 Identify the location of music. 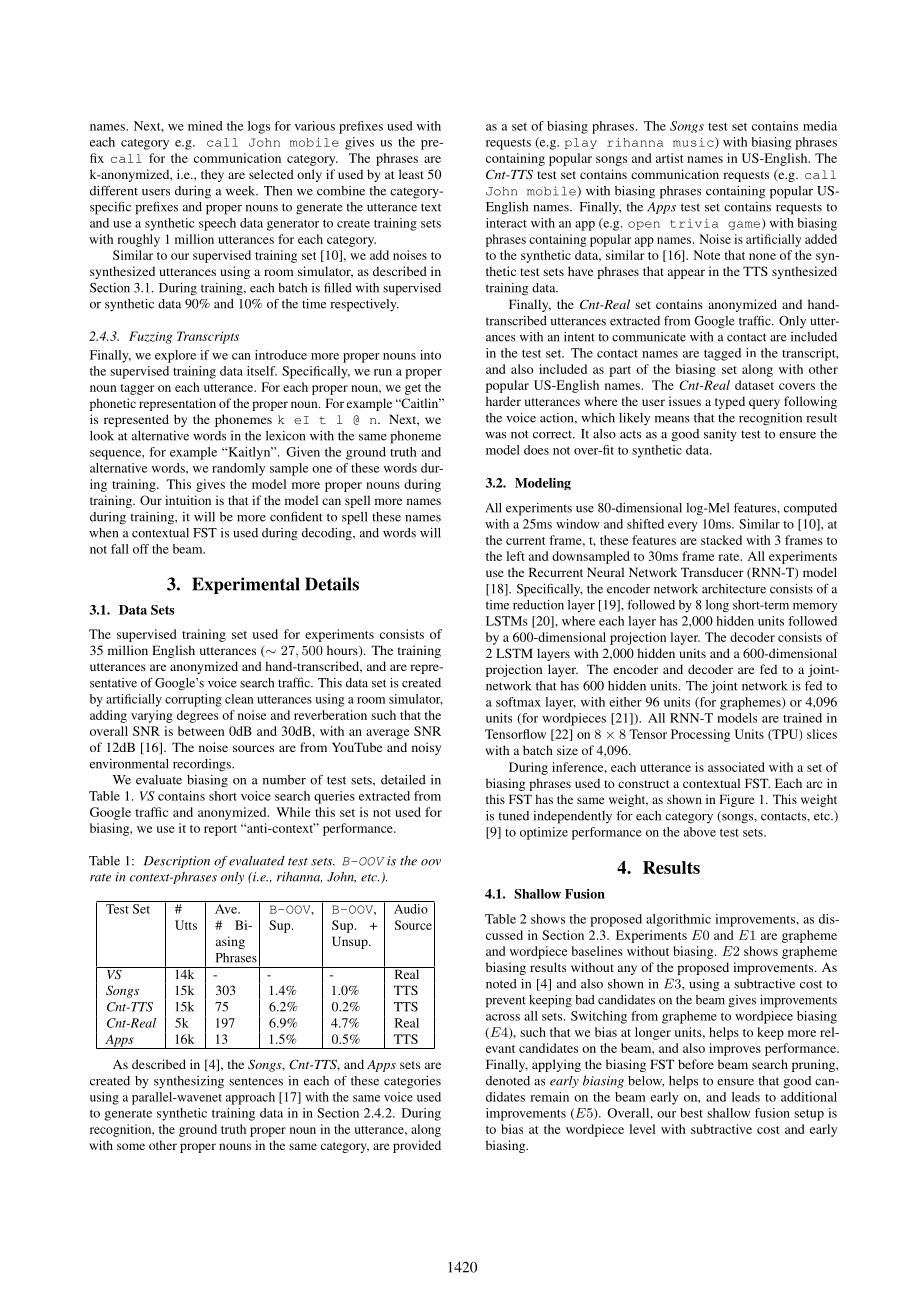
(694, 143).
